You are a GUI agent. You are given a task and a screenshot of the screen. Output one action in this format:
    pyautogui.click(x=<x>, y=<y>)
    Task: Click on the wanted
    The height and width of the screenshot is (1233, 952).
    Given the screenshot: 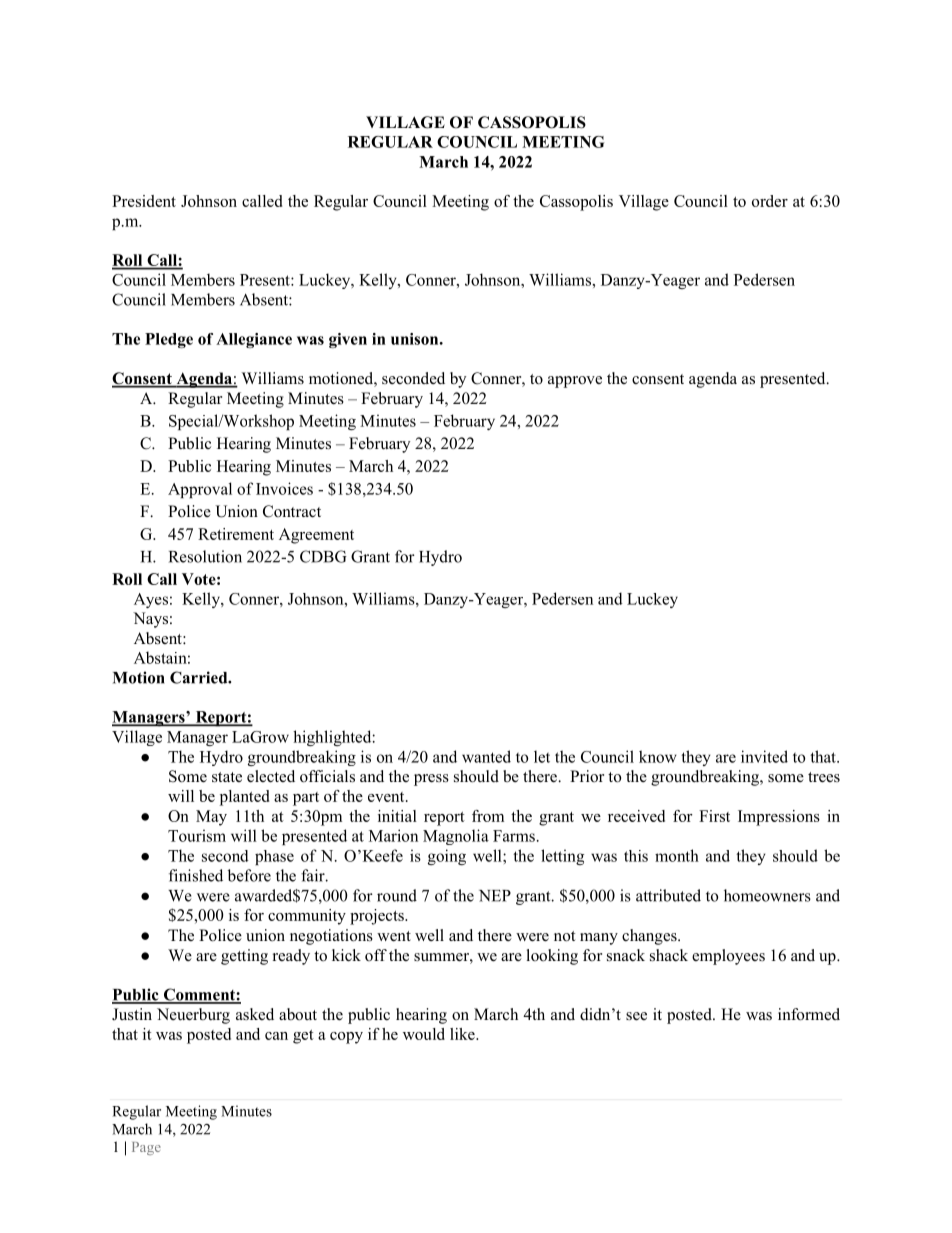 What is the action you would take?
    pyautogui.click(x=486, y=756)
